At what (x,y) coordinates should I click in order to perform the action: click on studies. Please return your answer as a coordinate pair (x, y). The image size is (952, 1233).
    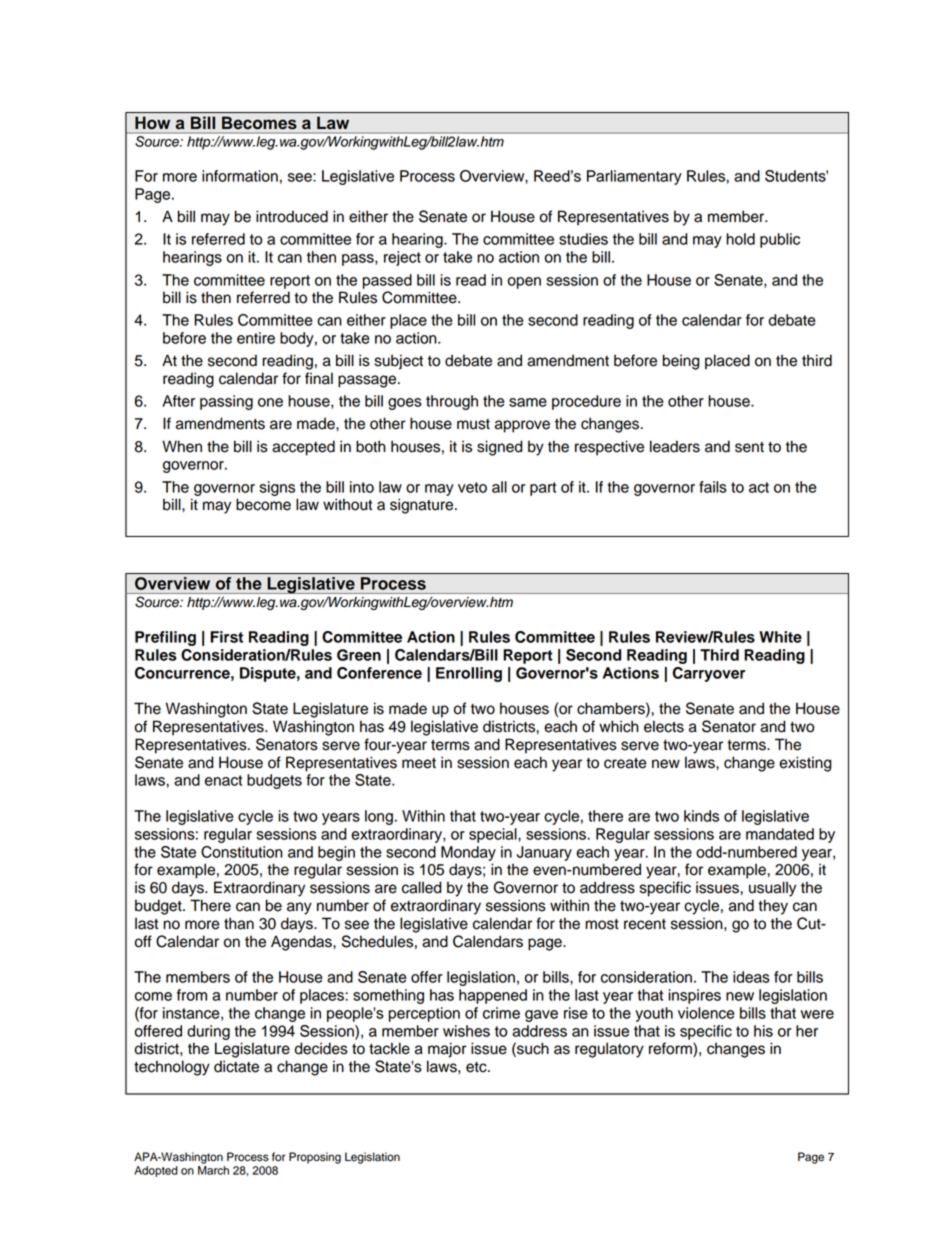
    Looking at the image, I should click on (583, 239).
